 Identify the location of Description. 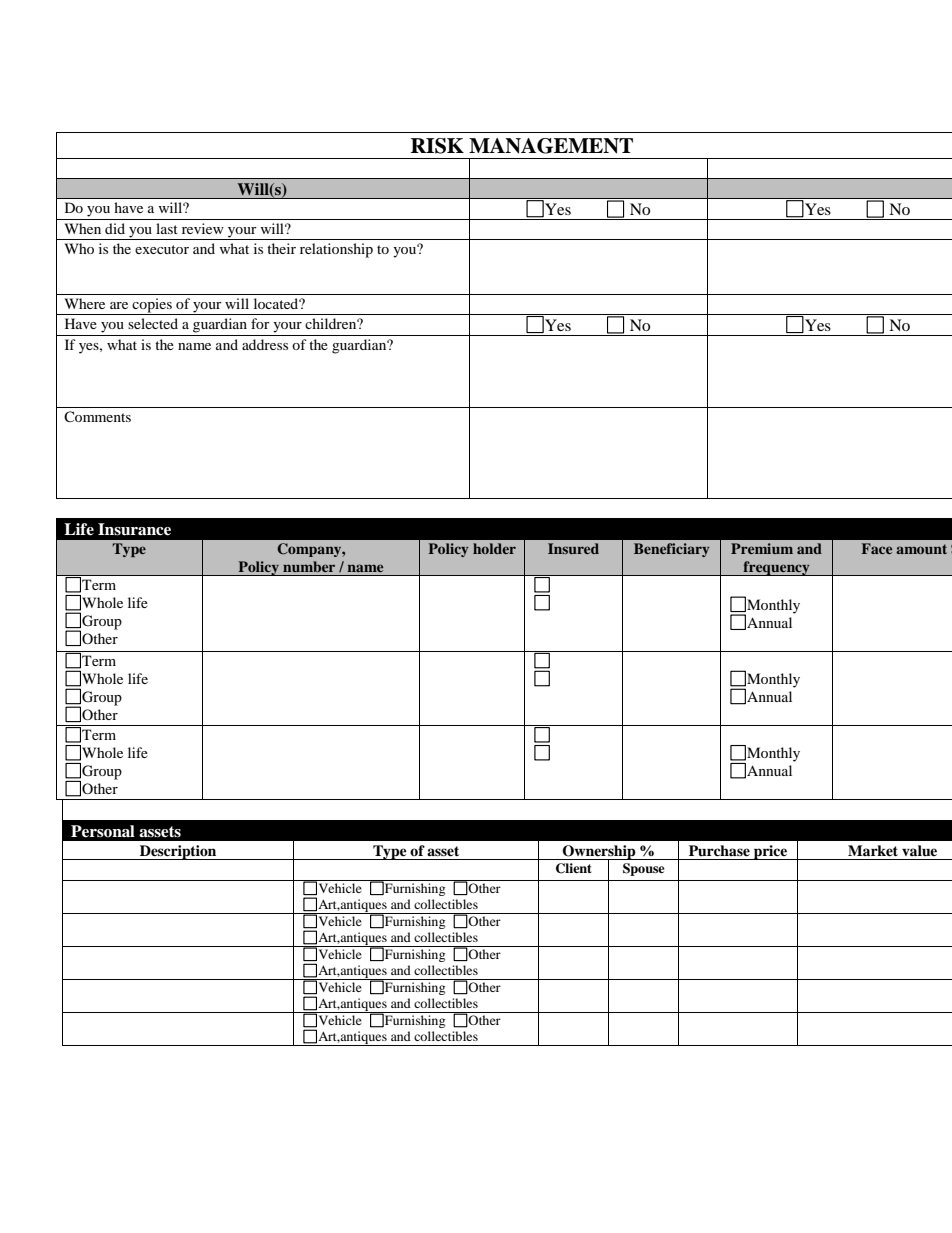
(178, 852).
